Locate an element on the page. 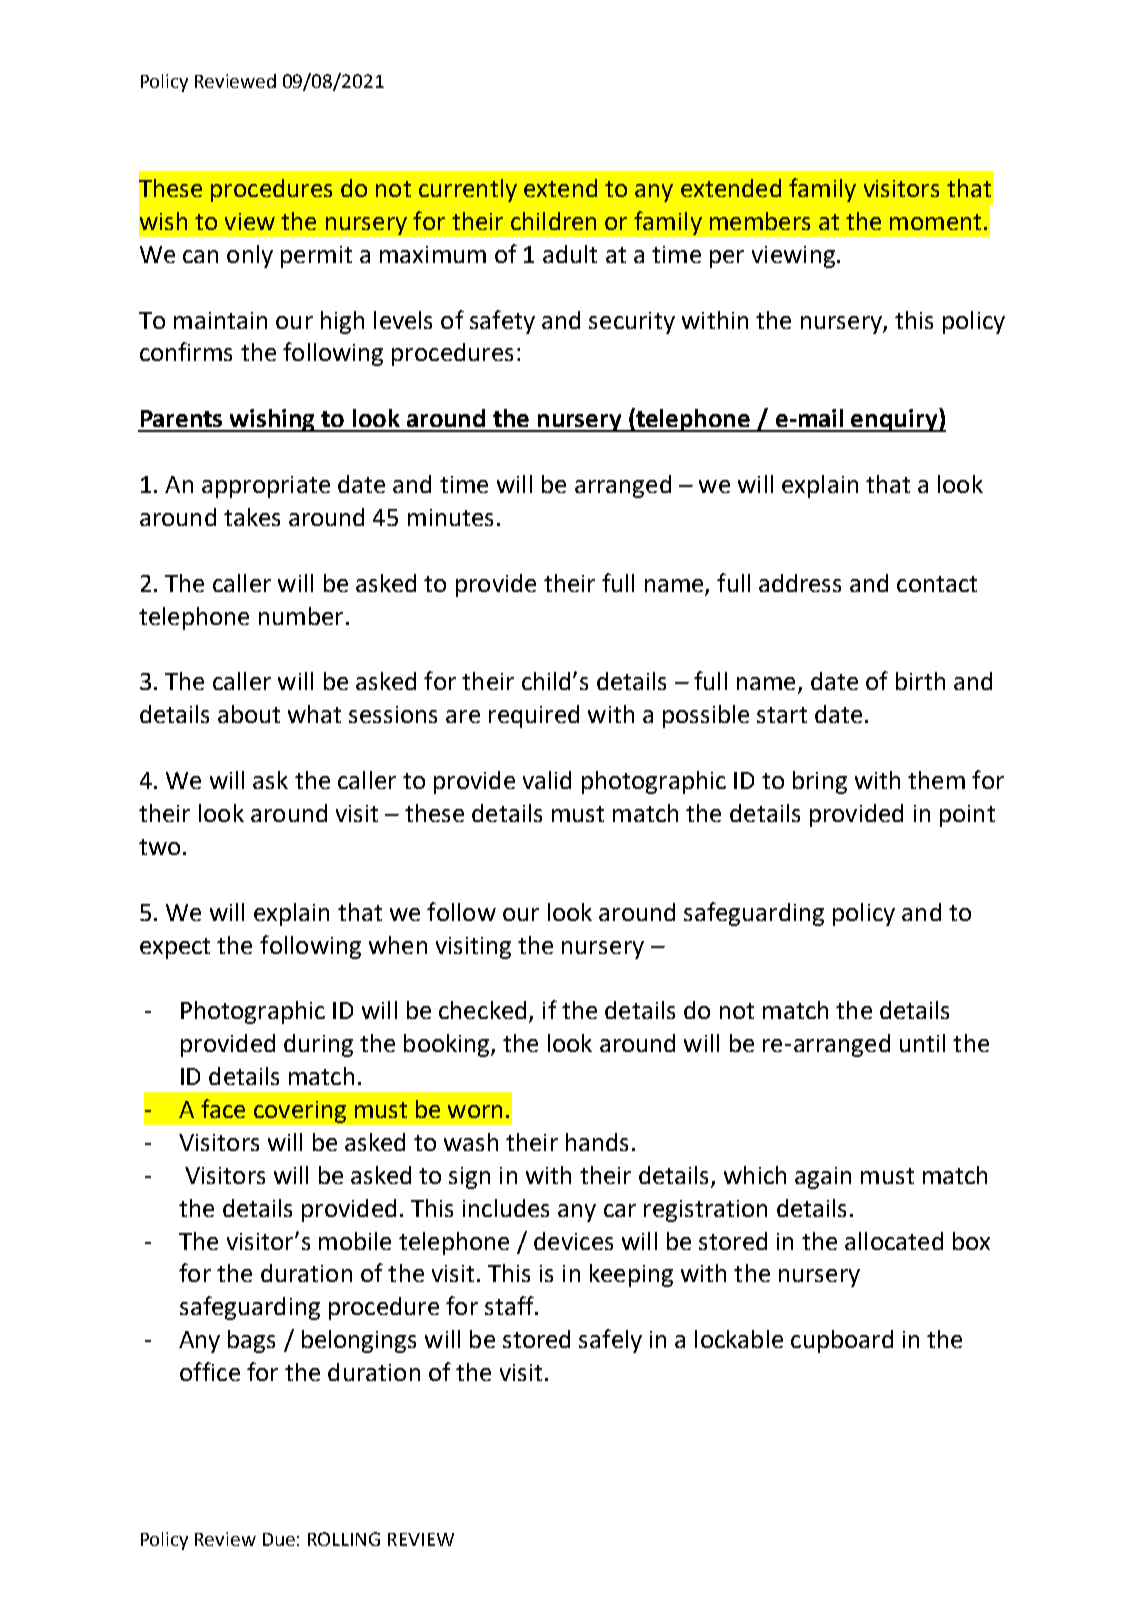  only is located at coordinates (250, 256).
